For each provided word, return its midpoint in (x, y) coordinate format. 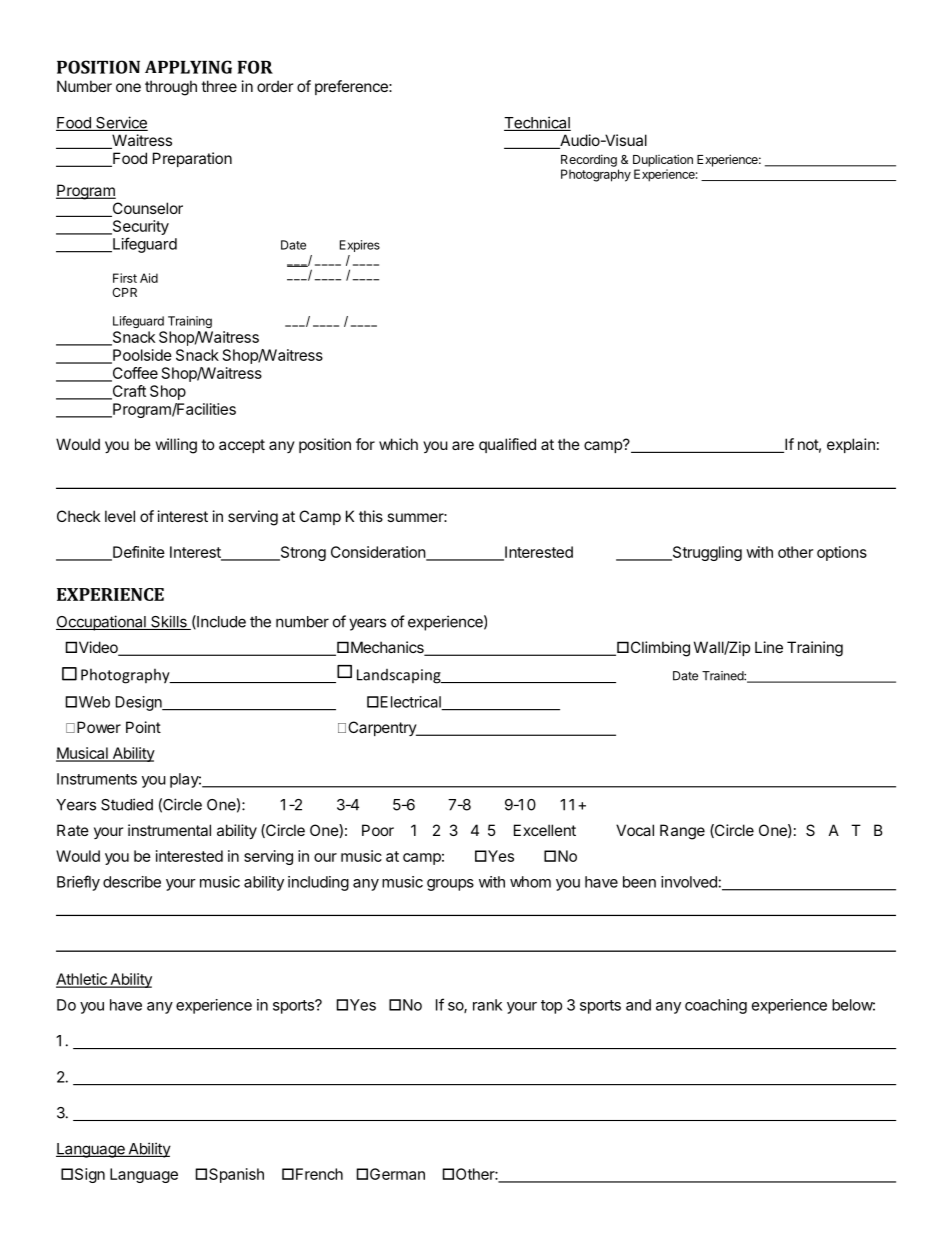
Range (682, 832)
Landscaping (400, 676)
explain (851, 445)
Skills (169, 622)
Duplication (663, 160)
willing (176, 446)
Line (769, 647)
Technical (537, 123)
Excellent (545, 830)
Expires (360, 246)
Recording (589, 160)
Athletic (82, 980)
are (463, 445)
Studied (127, 804)
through (171, 88)
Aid (149, 278)
